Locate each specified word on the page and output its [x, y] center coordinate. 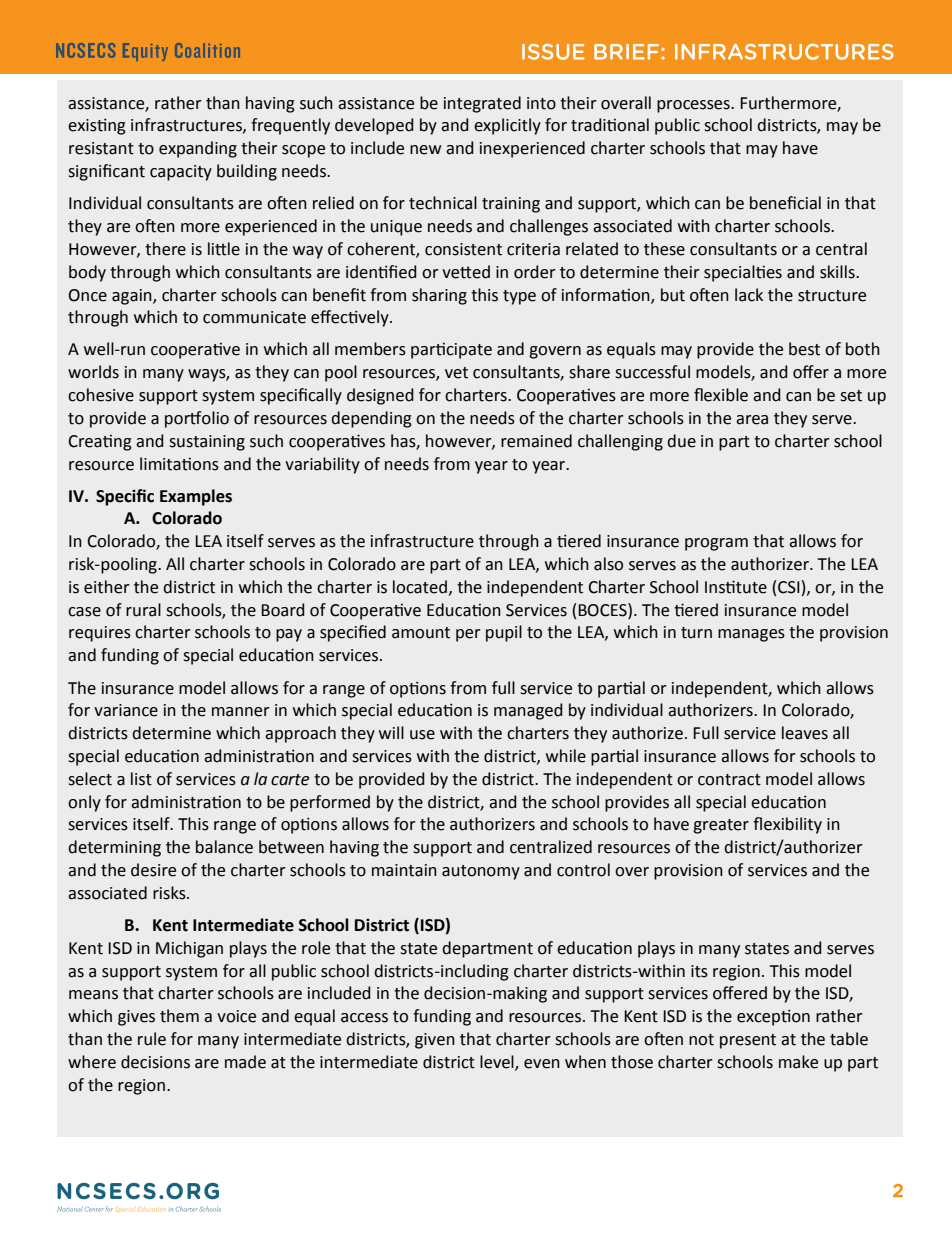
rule [152, 1039]
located [420, 587]
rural [143, 610]
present [748, 1041]
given [435, 1041]
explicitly [507, 126]
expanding [198, 149]
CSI [789, 587]
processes [694, 106]
